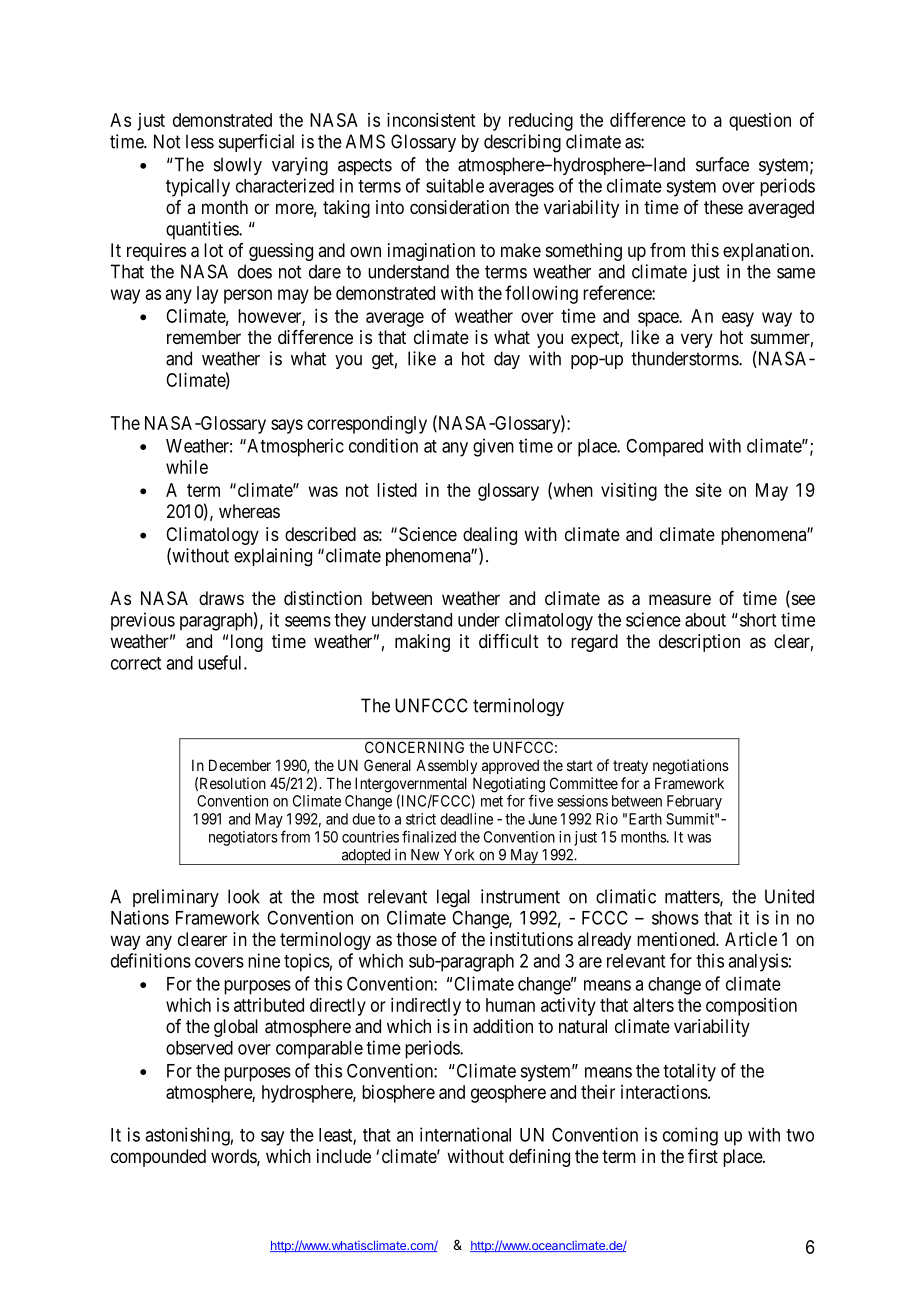  I want to click on dealing, so click(490, 536).
